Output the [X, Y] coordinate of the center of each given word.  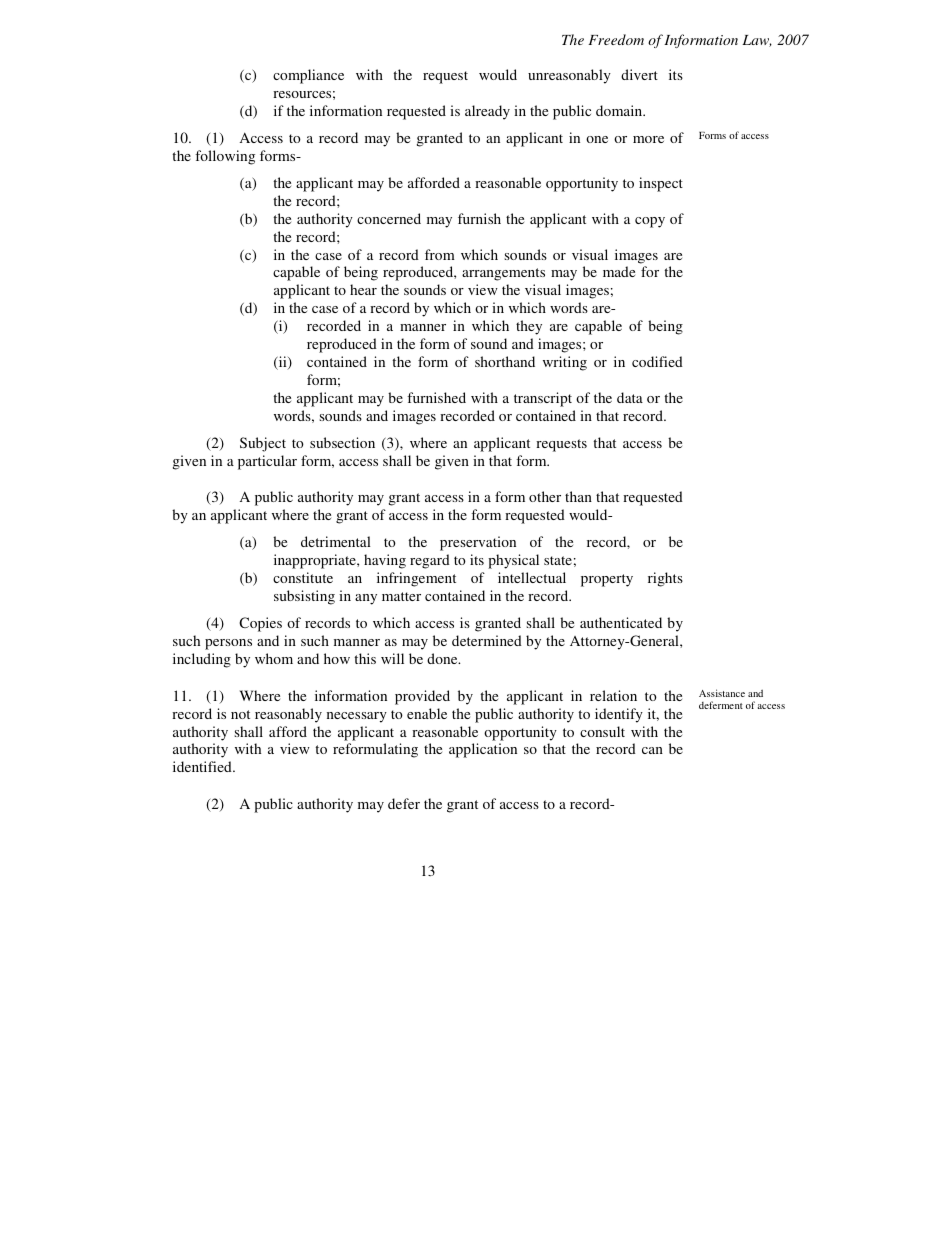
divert [639, 74]
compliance [308, 76]
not [240, 714]
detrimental [336, 541]
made [619, 271]
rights [665, 579]
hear [363, 289]
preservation [478, 543]
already [487, 112]
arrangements [503, 274]
